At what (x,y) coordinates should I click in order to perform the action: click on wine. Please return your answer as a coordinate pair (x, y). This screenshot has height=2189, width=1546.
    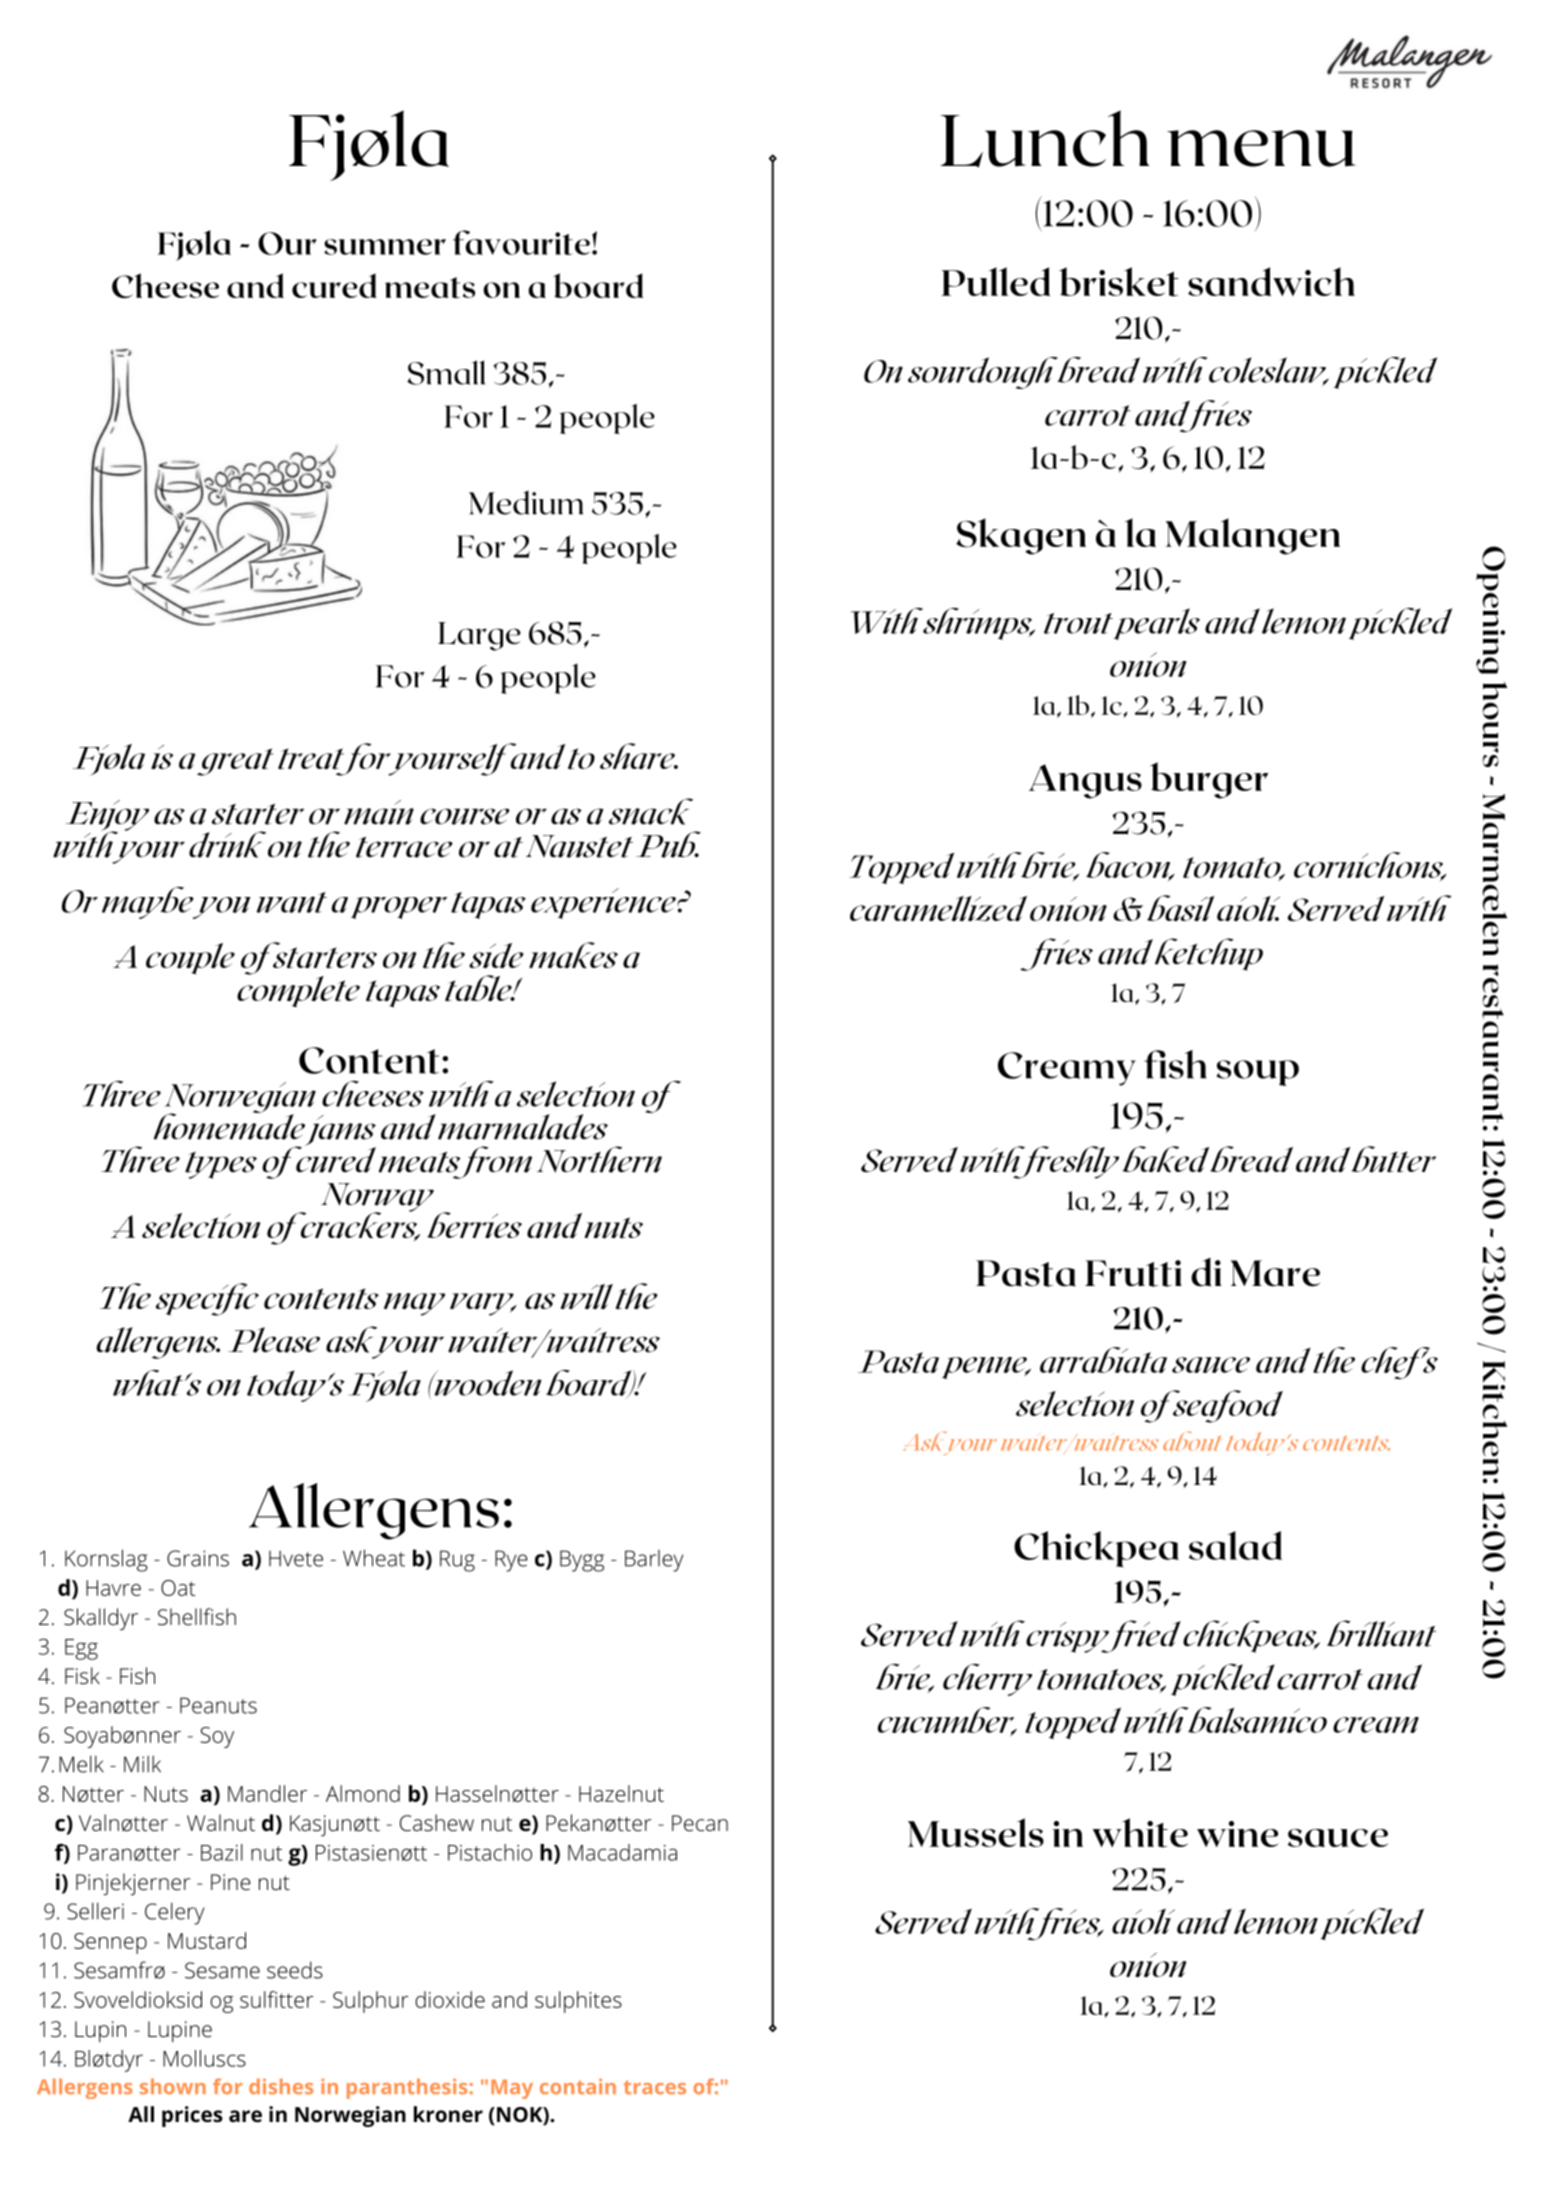
    Looking at the image, I should click on (1238, 1834).
